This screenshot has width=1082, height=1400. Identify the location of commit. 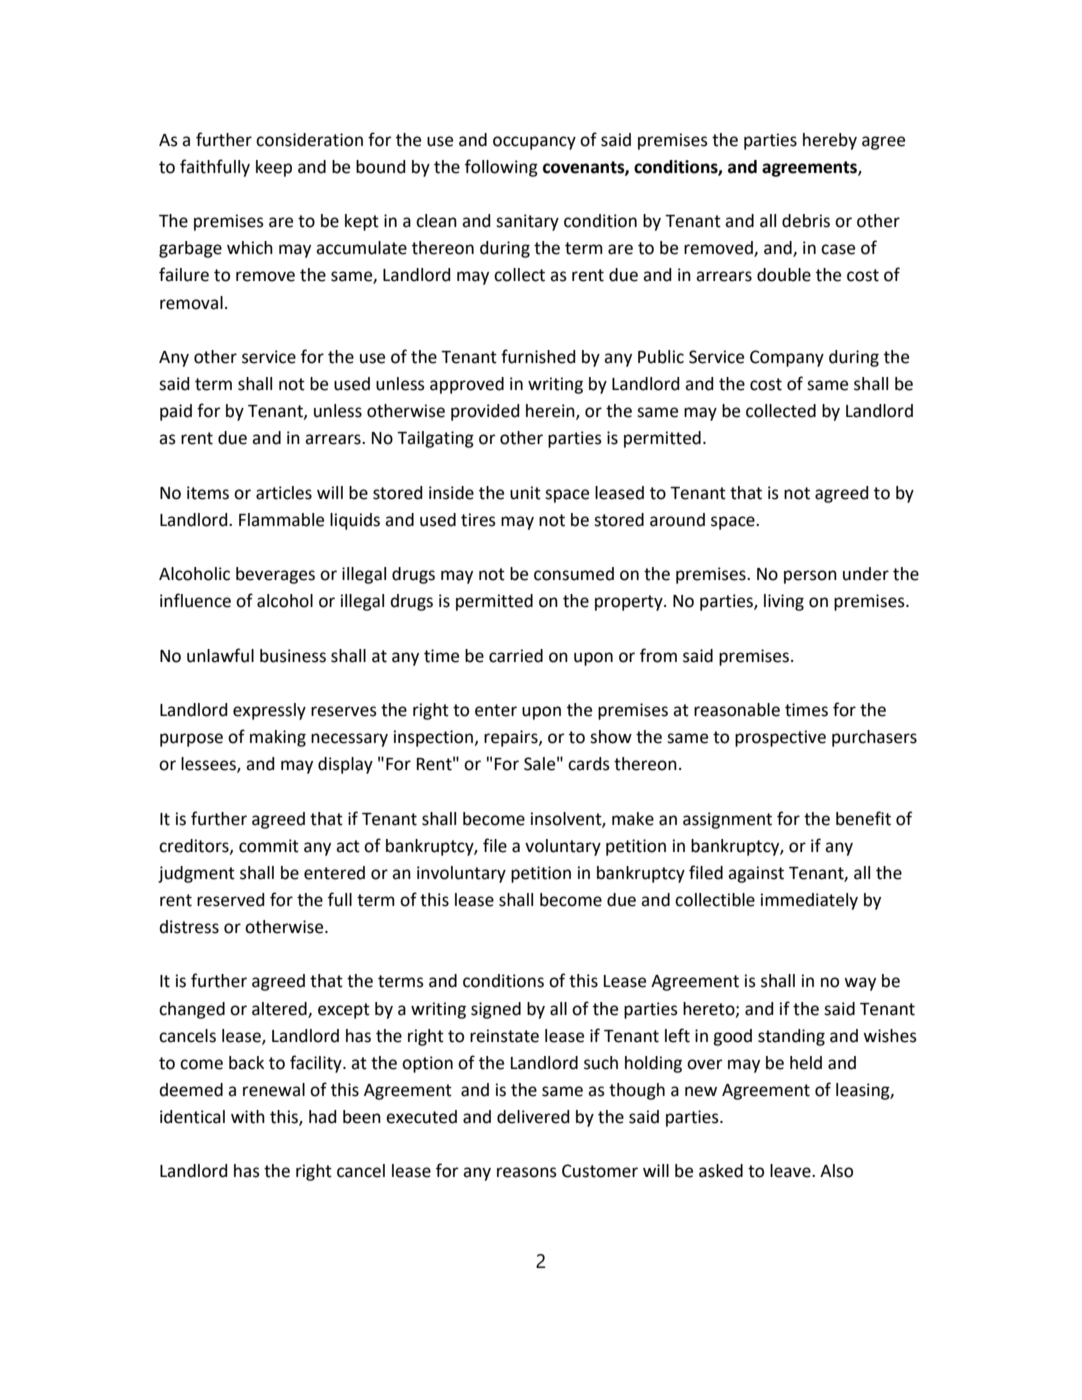
(269, 846).
